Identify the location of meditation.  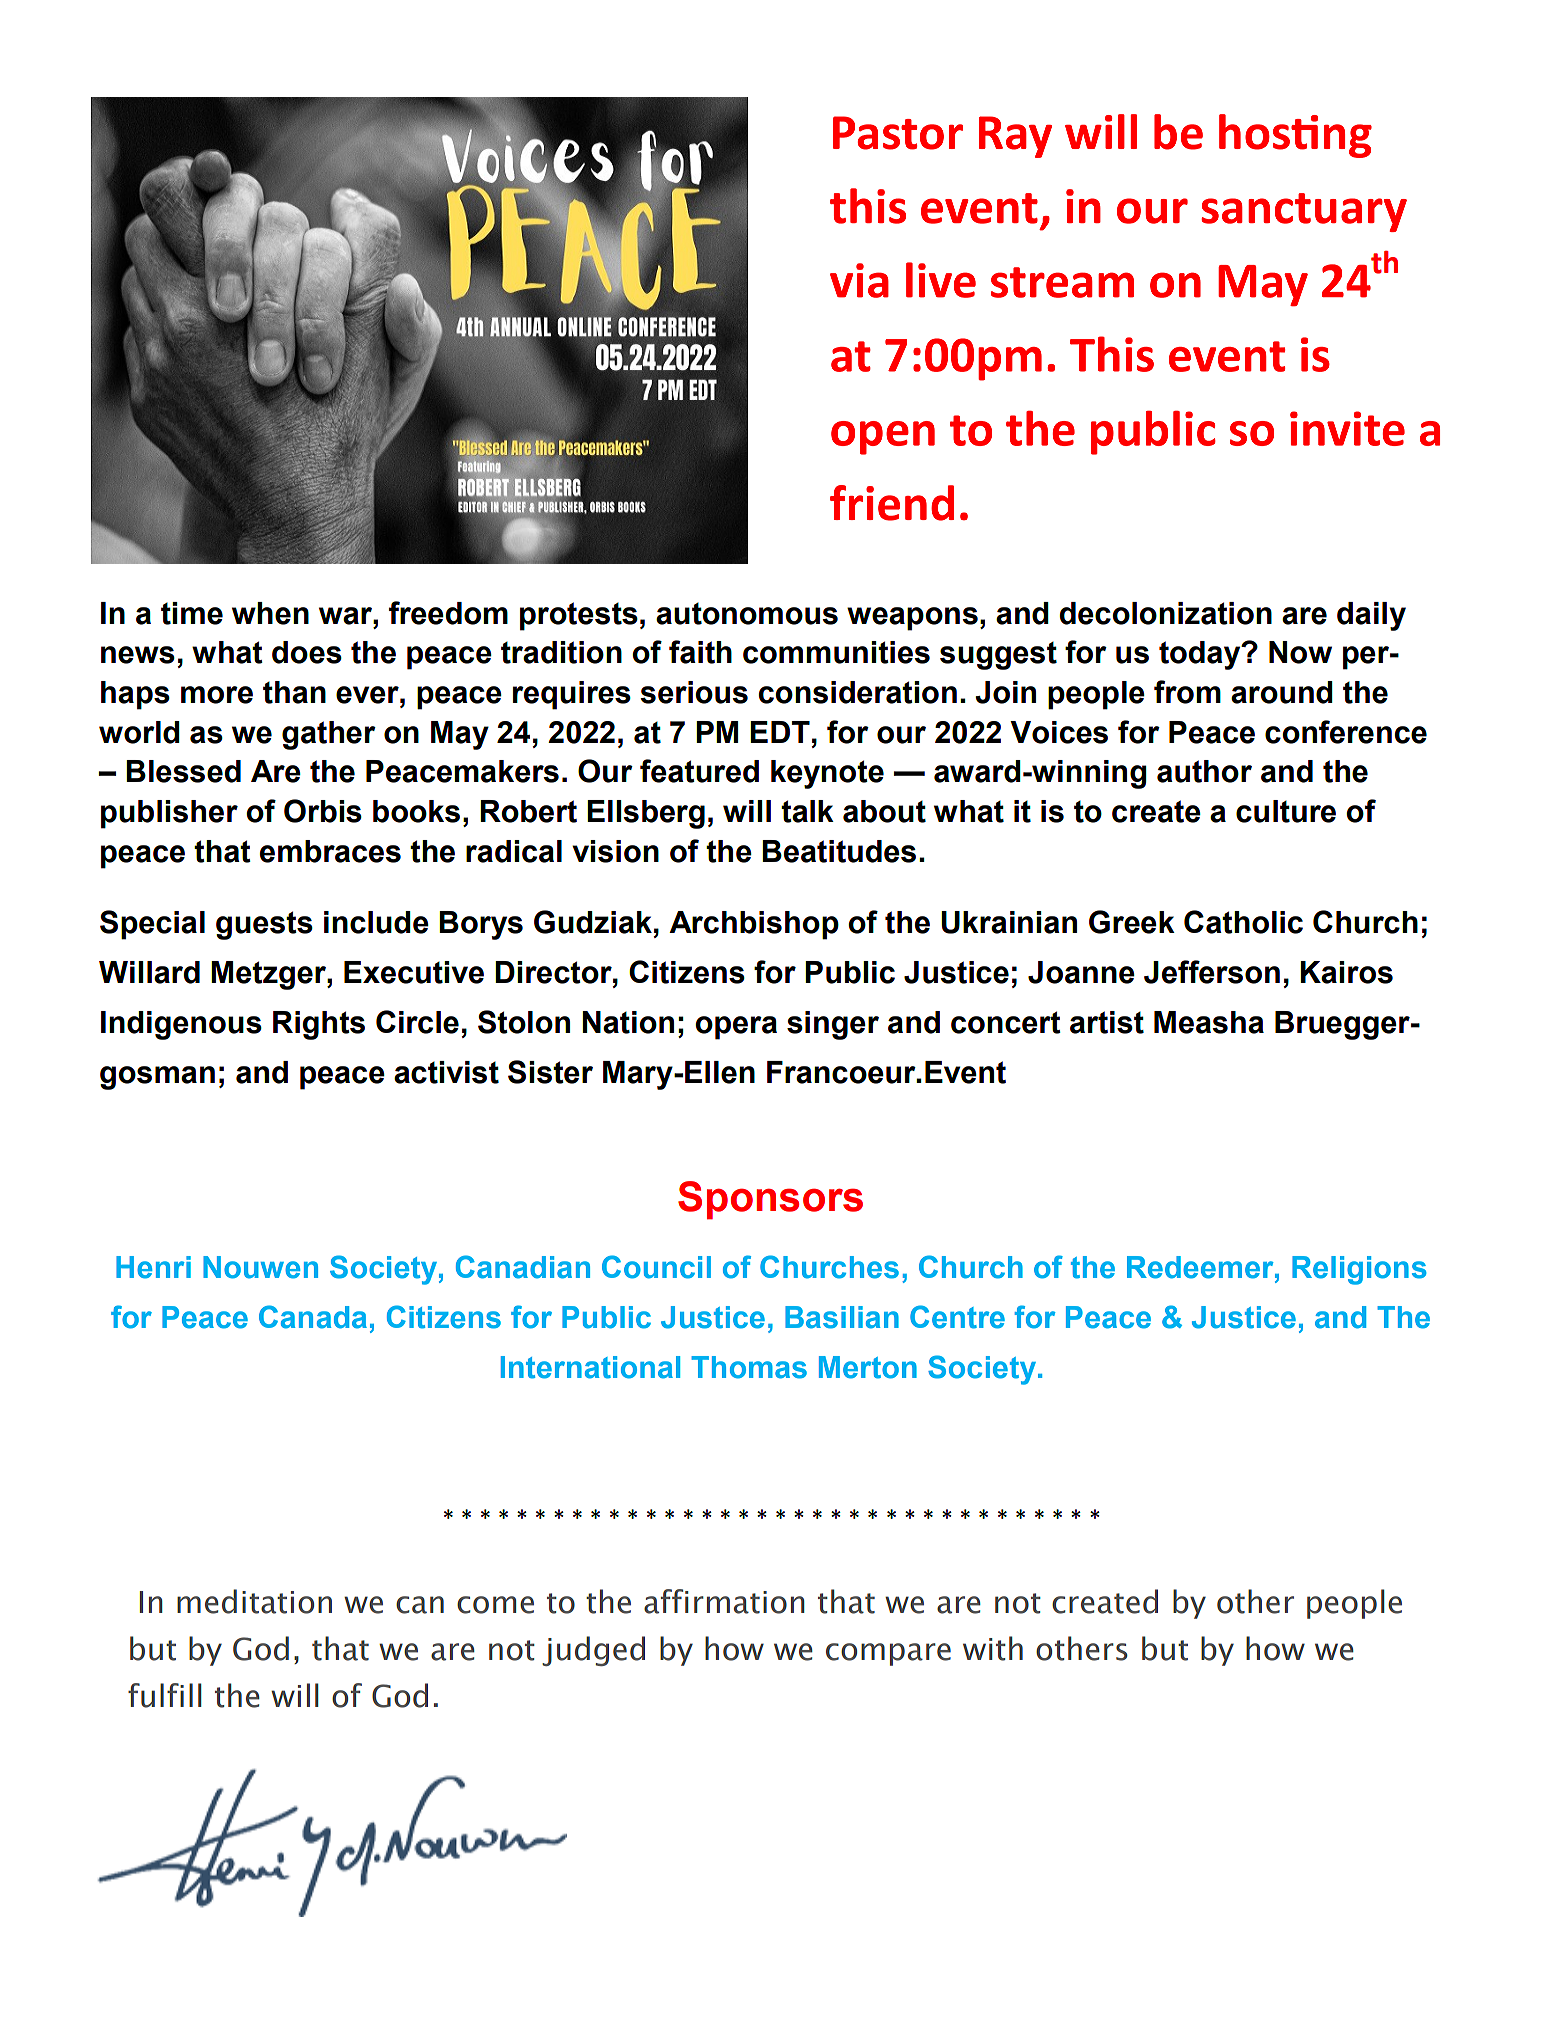
(254, 1601).
